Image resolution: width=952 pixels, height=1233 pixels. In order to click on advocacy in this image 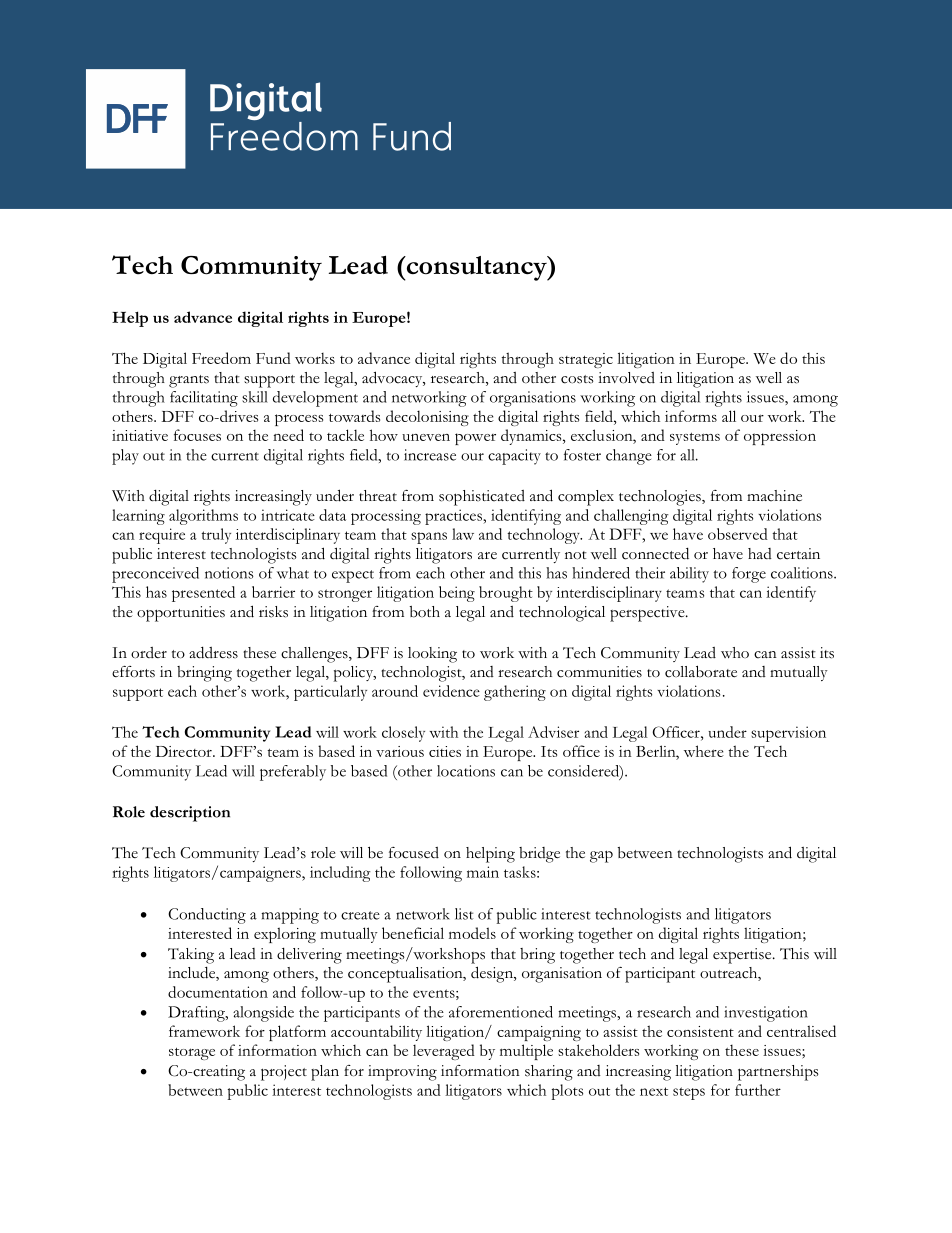, I will do `click(393, 379)`.
